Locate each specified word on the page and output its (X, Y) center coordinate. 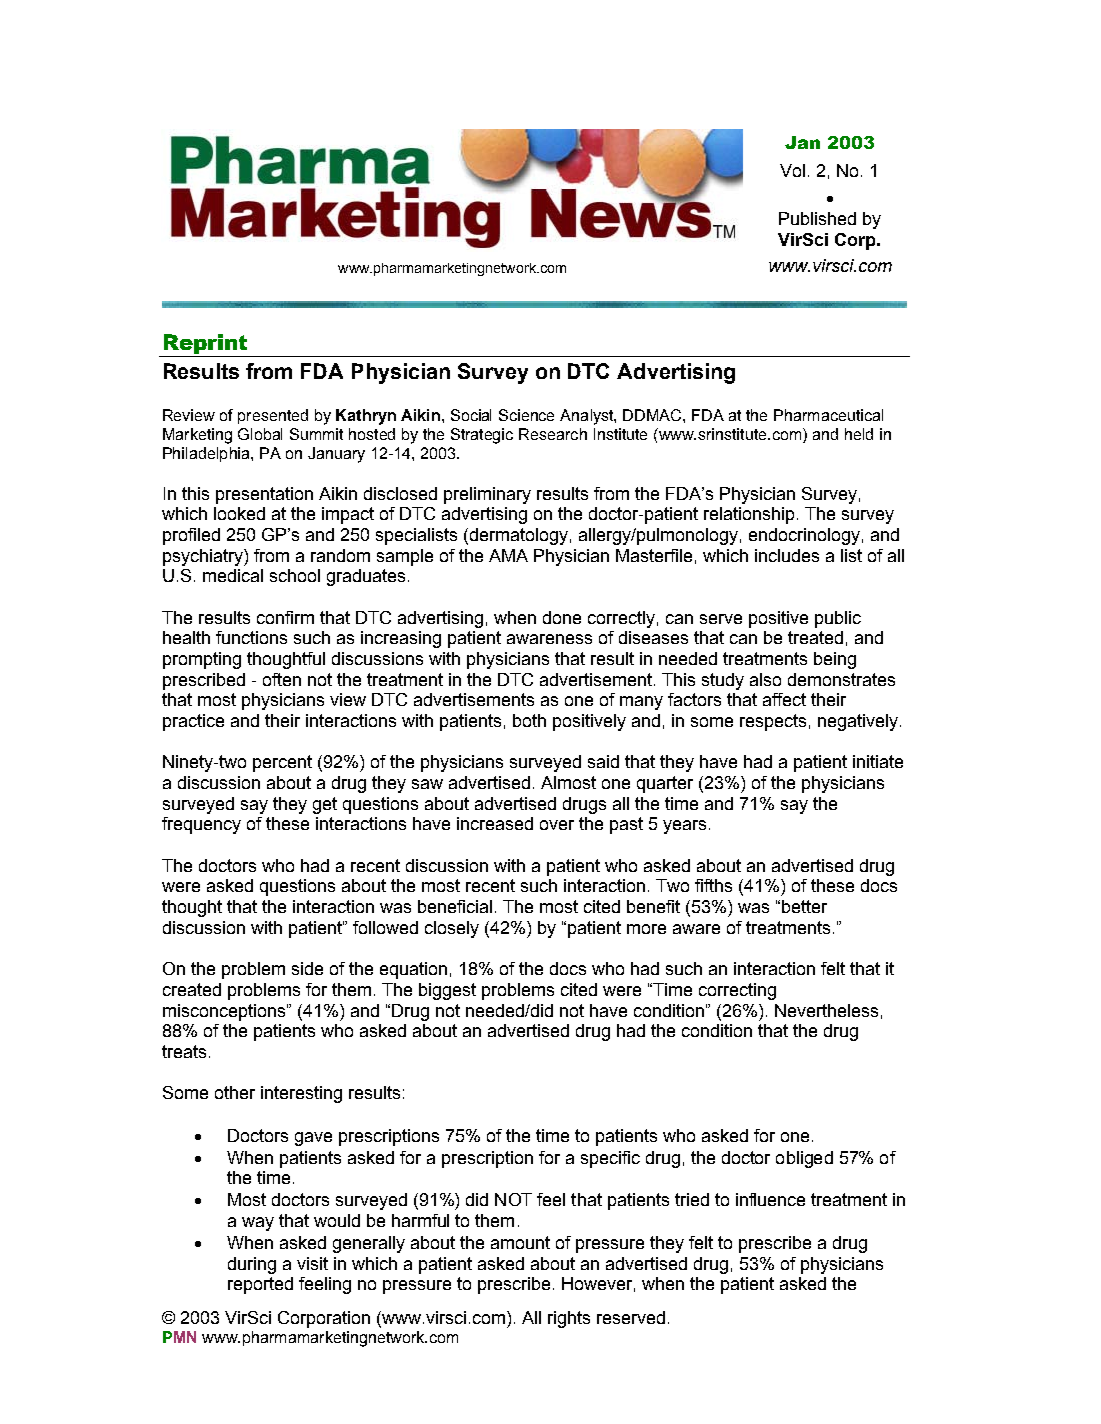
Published (817, 218)
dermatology (517, 536)
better (804, 906)
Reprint (205, 344)
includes (787, 555)
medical (233, 575)
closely (452, 929)
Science (526, 415)
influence (770, 1199)
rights (569, 1319)
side (307, 968)
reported (260, 1285)
